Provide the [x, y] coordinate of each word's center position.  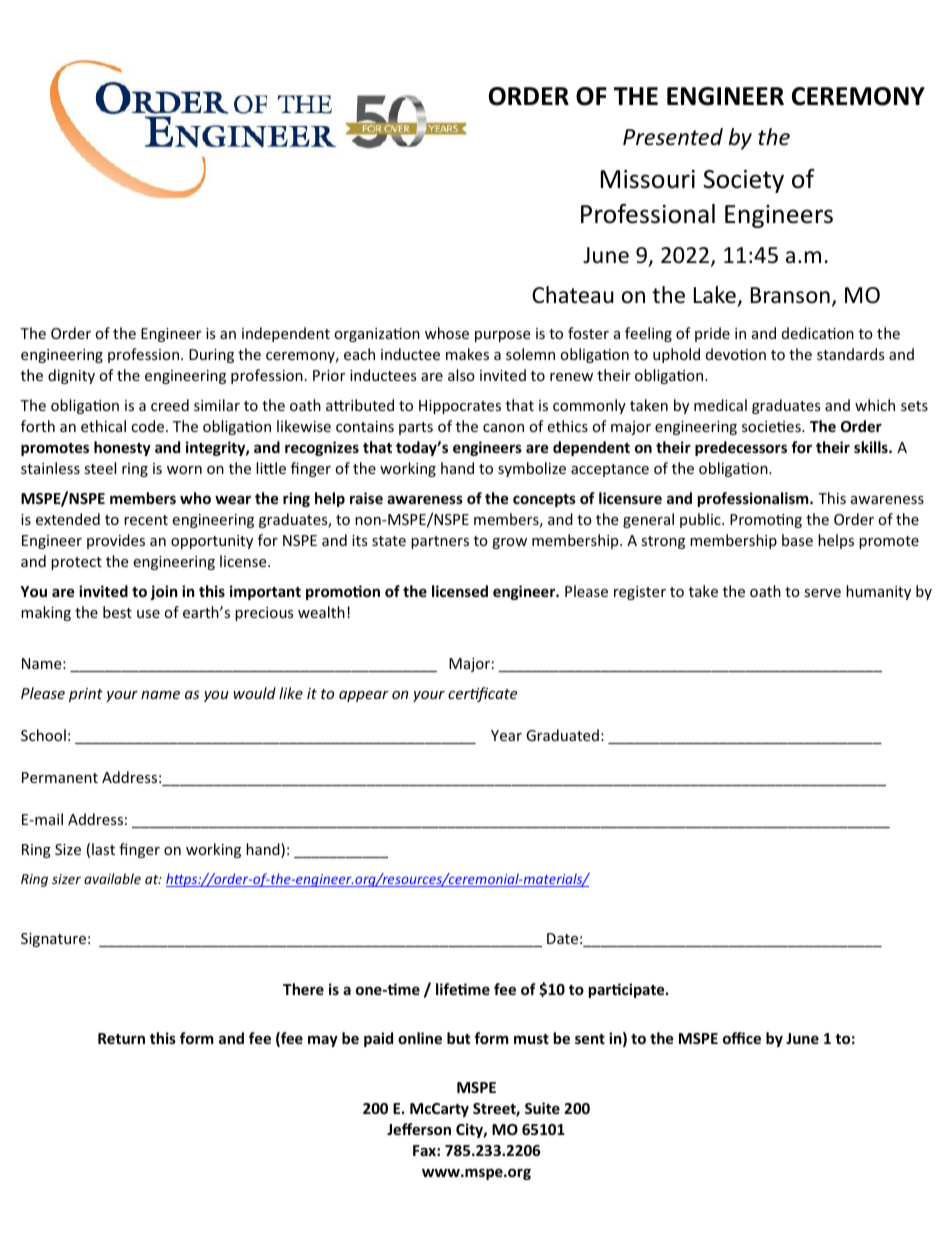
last [103, 849]
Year [506, 735]
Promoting [766, 521]
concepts [544, 500]
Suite [542, 1108]
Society [743, 181]
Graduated [562, 735]
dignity [71, 376]
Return [121, 1038]
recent [146, 520]
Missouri [648, 179]
